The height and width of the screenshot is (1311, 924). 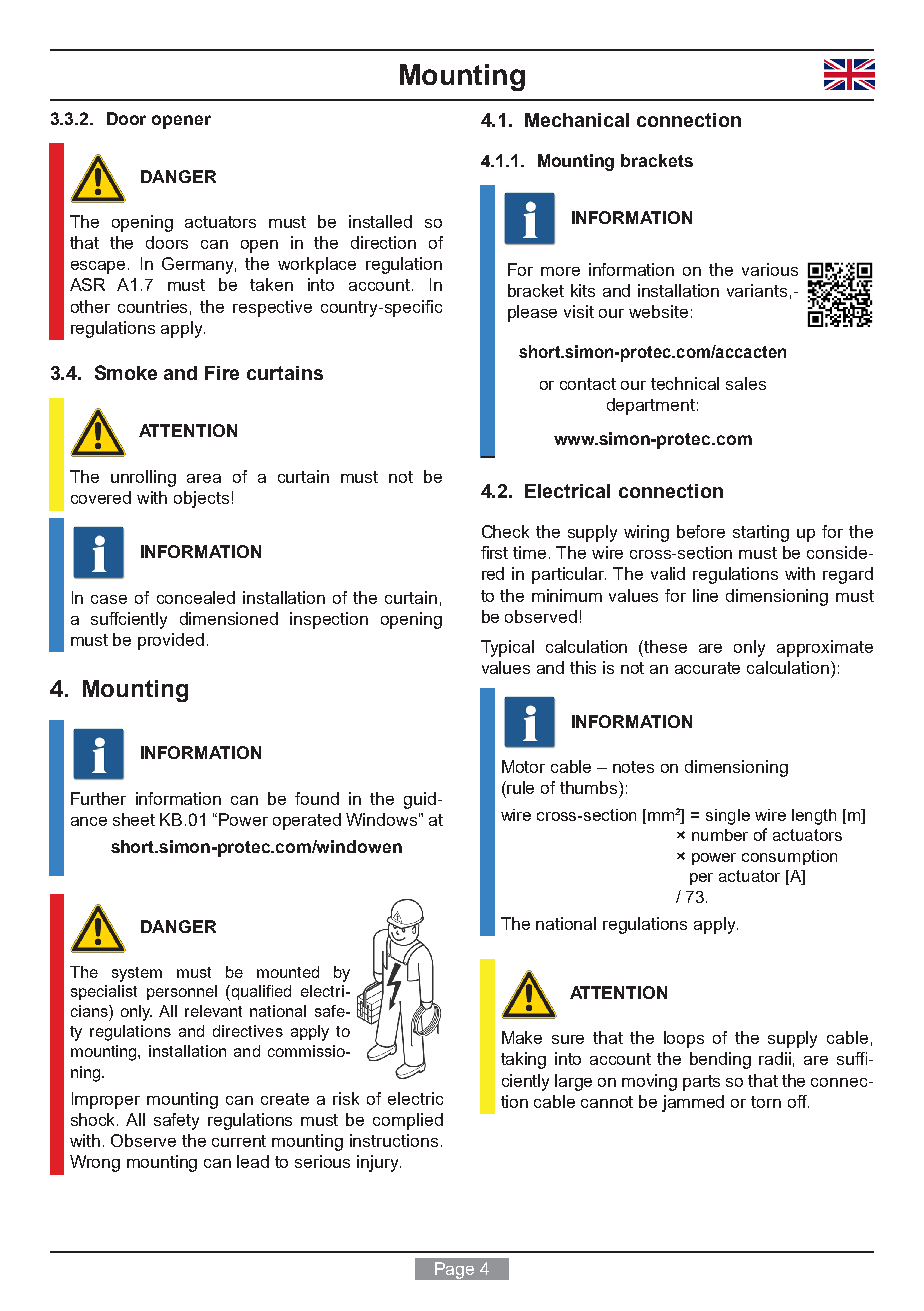 I want to click on complied, so click(x=408, y=1121).
